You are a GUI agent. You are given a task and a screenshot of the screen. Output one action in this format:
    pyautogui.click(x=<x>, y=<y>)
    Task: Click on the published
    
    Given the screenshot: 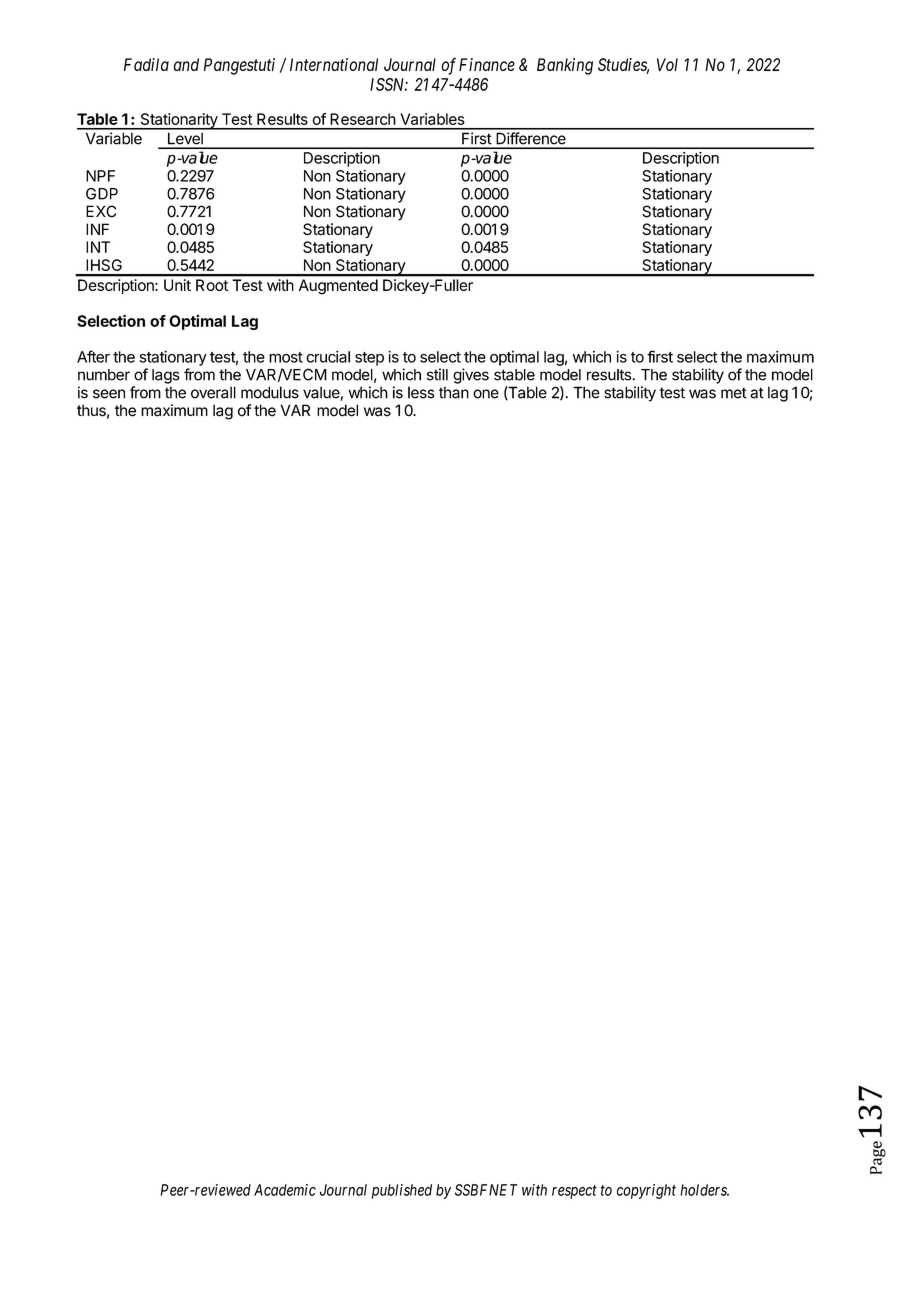 What is the action you would take?
    pyautogui.click(x=401, y=1191)
